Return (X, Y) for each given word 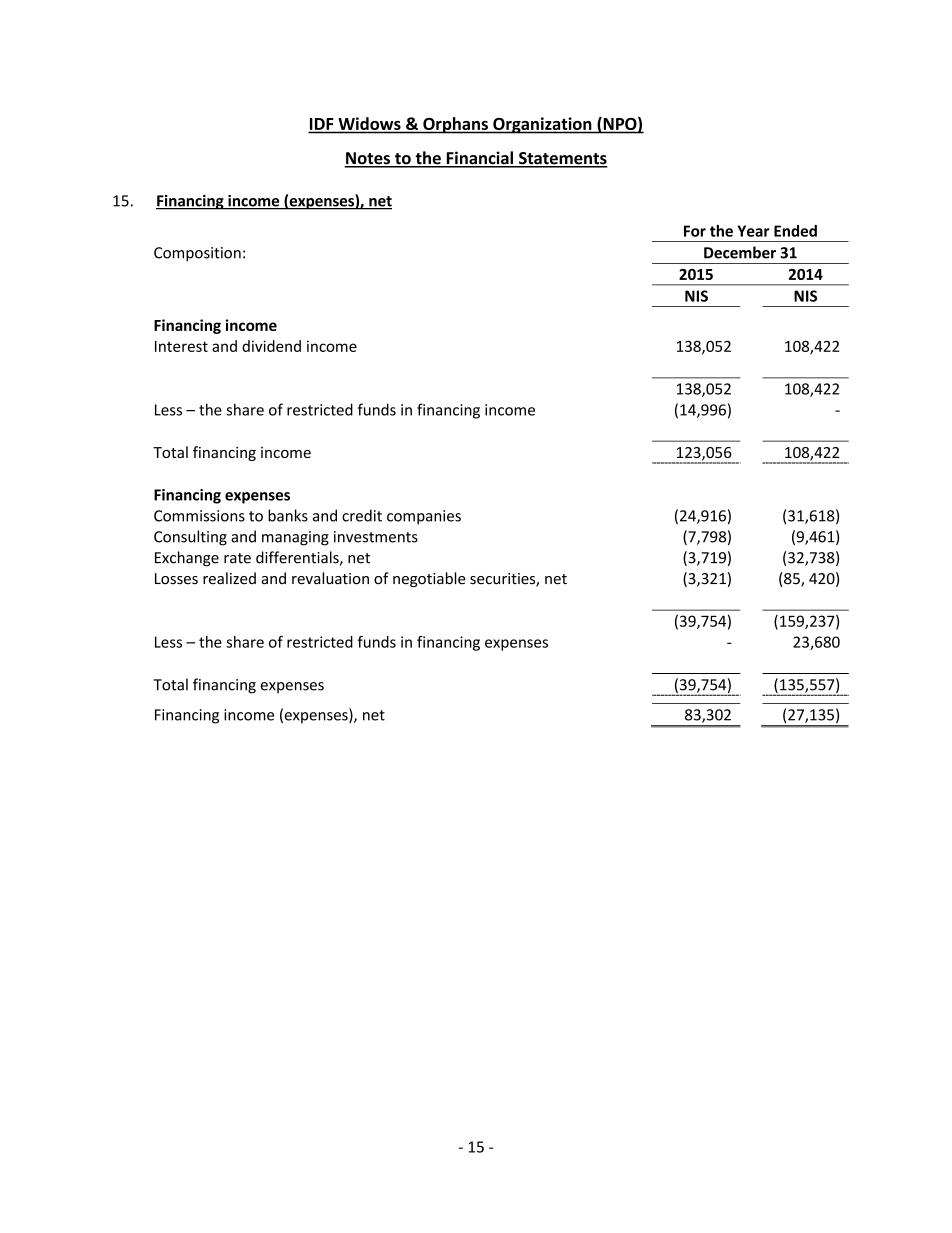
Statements (562, 159)
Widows (370, 123)
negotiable (429, 579)
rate (237, 558)
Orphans (455, 125)
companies (424, 517)
